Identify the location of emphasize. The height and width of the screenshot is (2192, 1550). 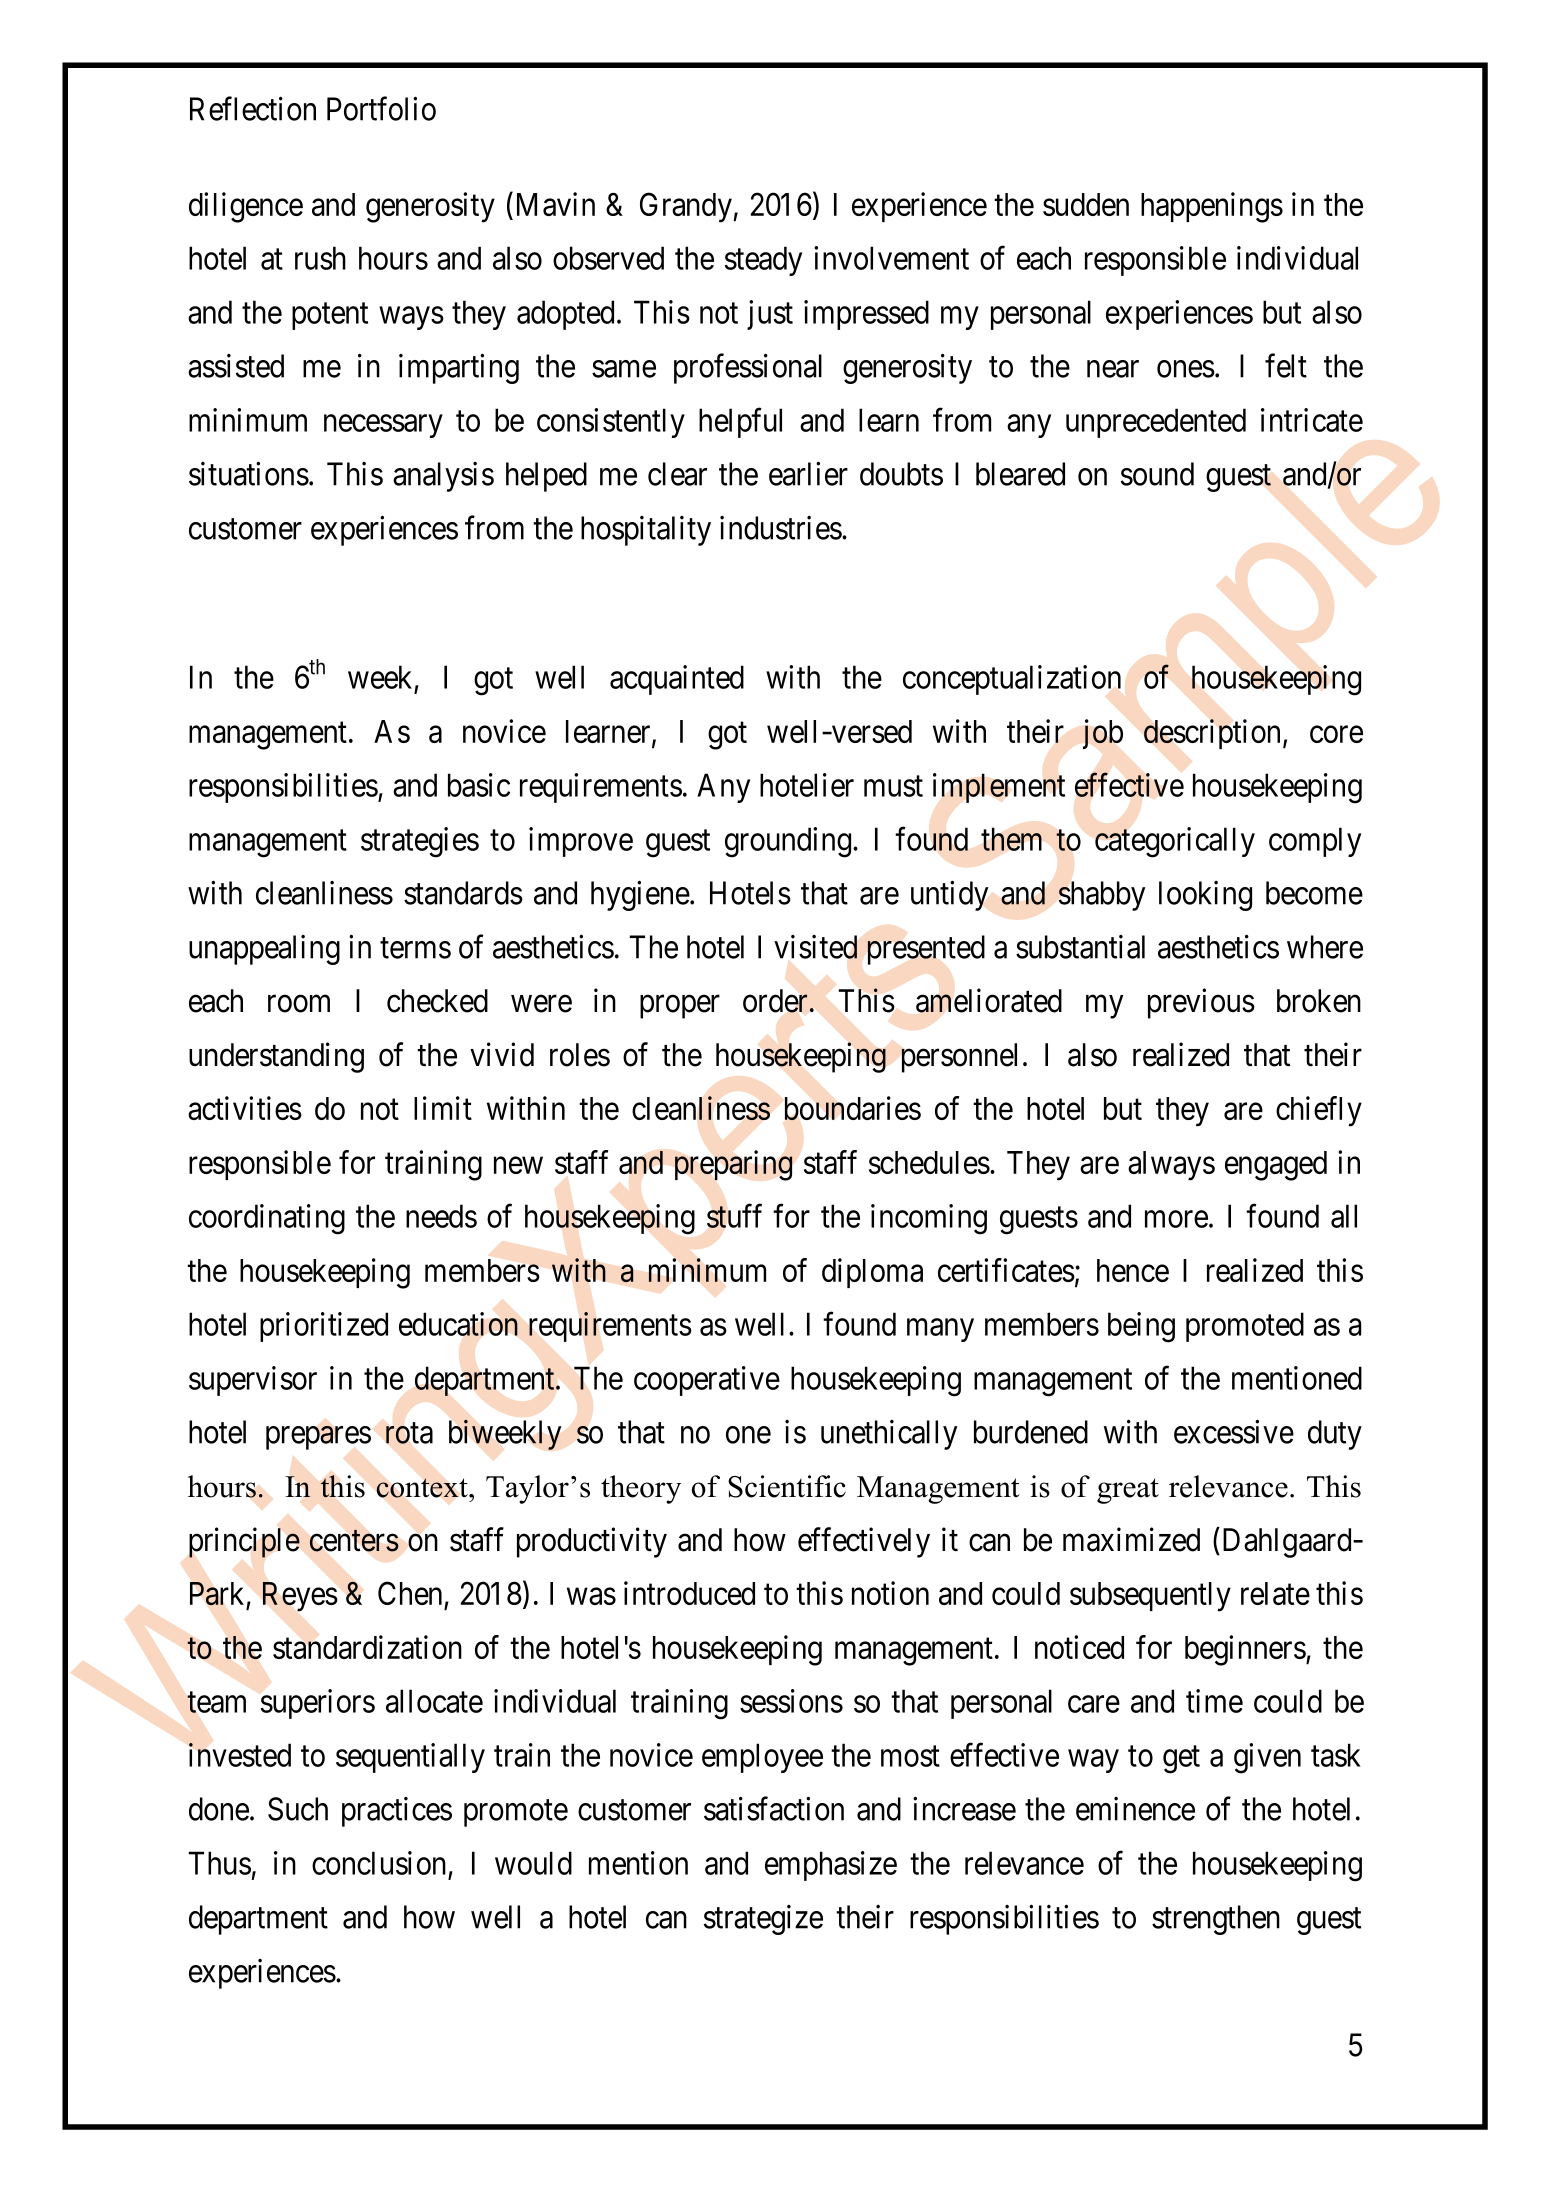
(831, 1866).
